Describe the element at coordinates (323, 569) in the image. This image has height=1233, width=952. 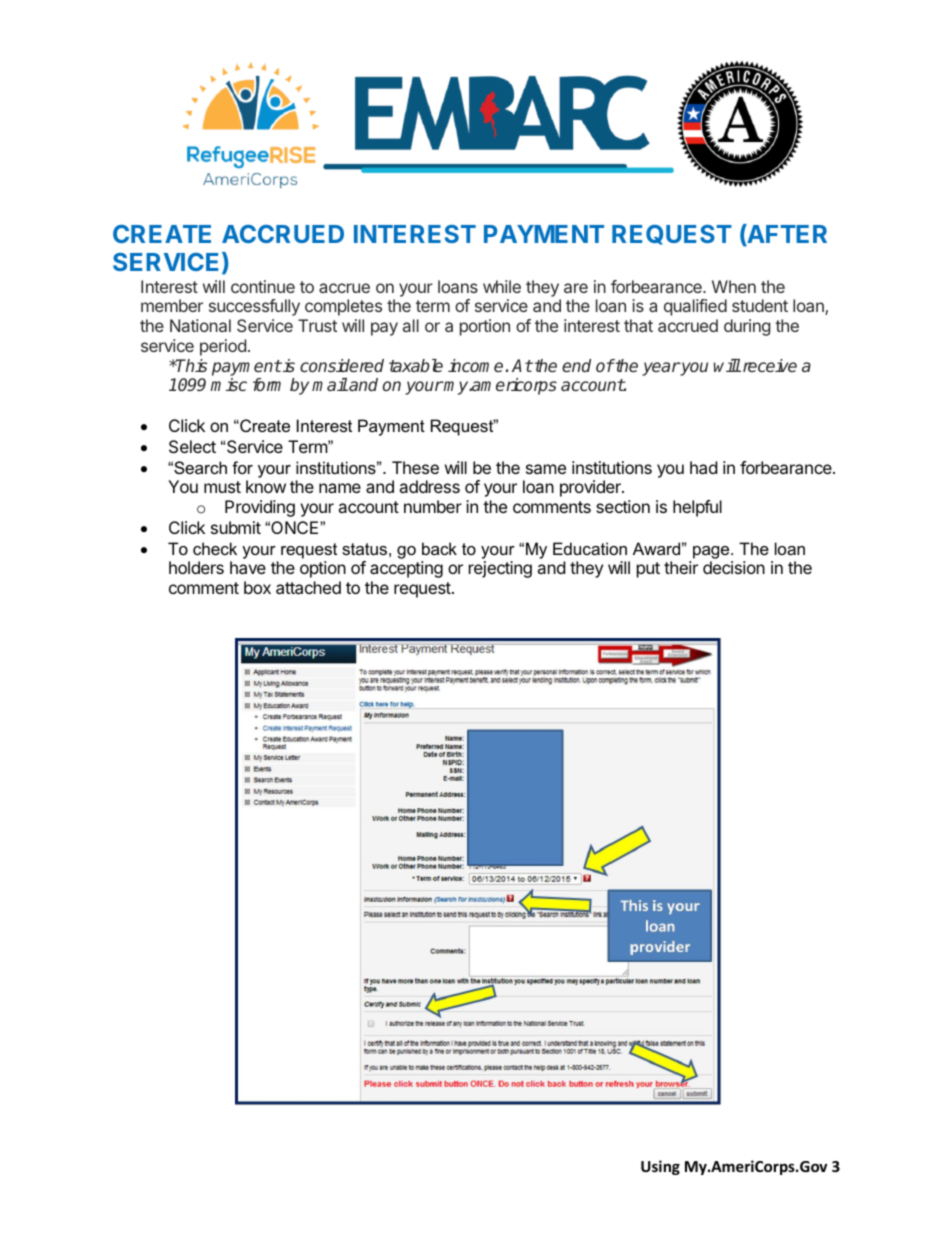
I see `option` at that location.
